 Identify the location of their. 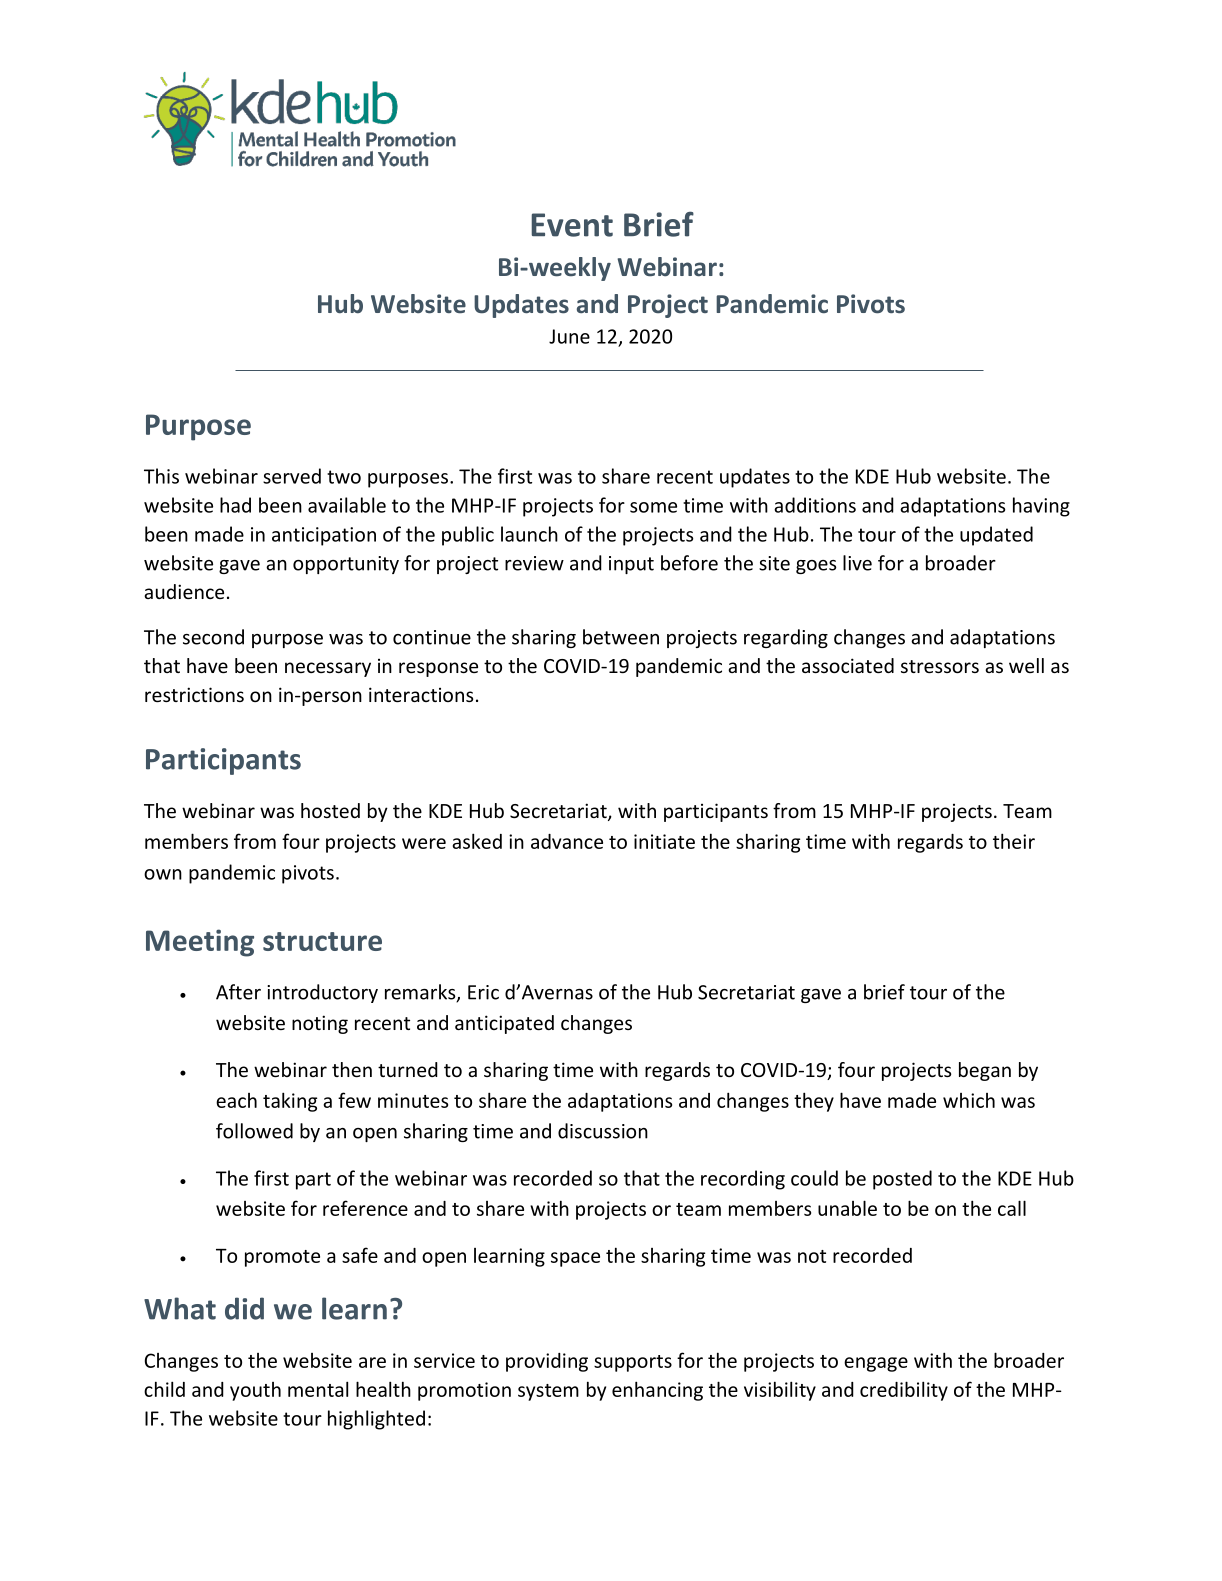
(1014, 841).
